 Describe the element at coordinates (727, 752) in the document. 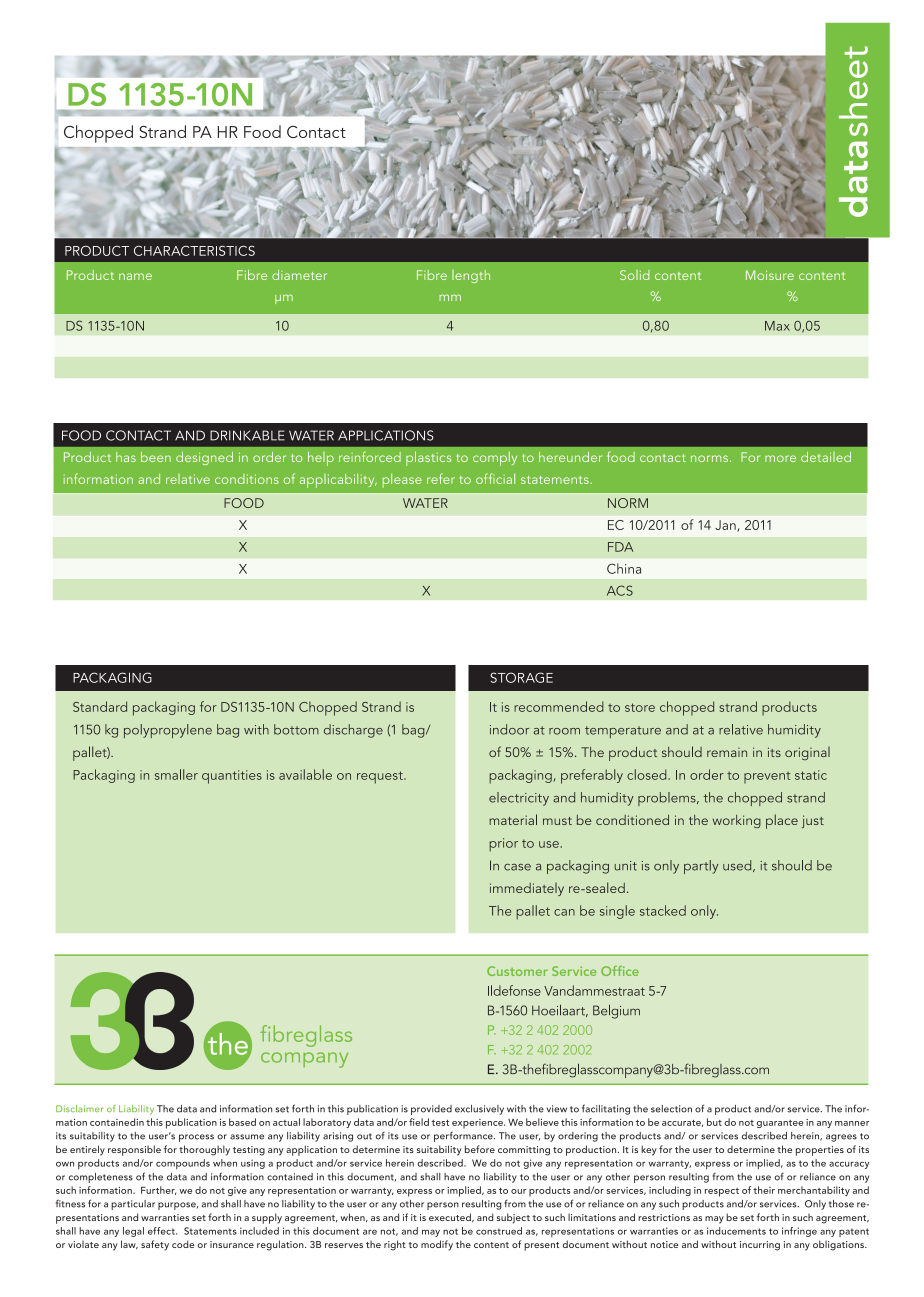

I see `remain` at that location.
